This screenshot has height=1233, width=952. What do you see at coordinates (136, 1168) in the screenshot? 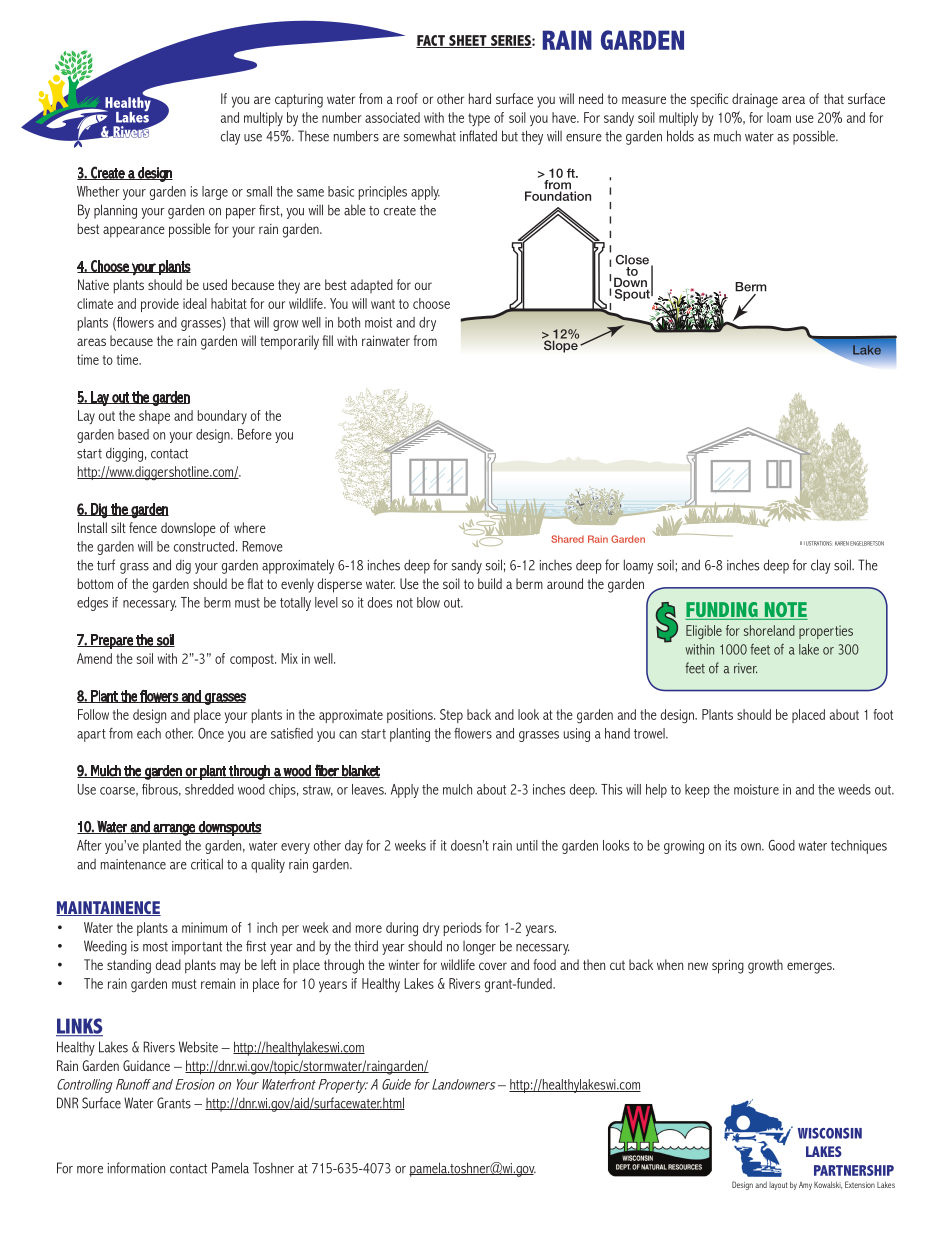
I see `information` at bounding box center [136, 1168].
